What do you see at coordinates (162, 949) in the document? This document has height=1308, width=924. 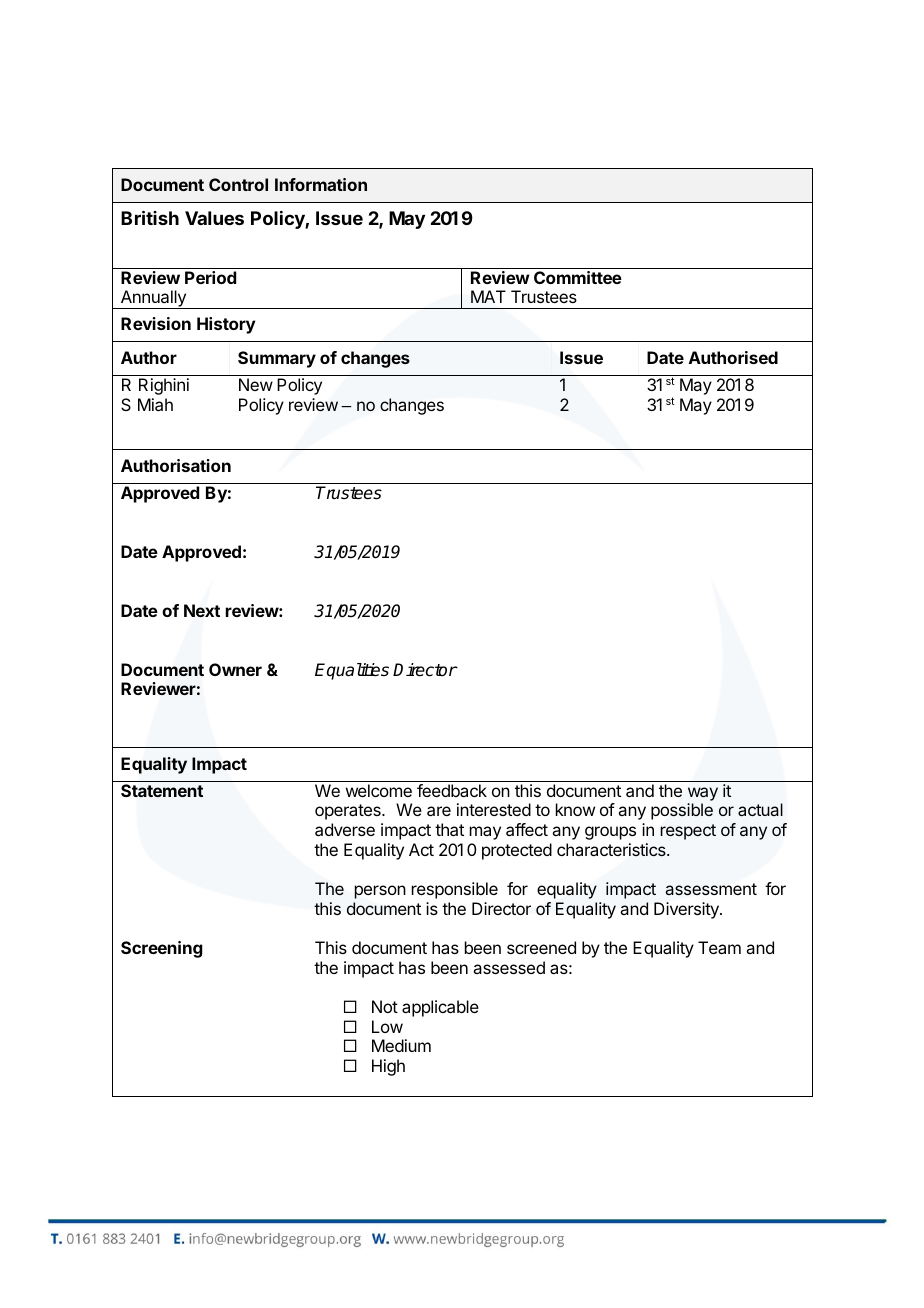 I see `Screening` at bounding box center [162, 949].
